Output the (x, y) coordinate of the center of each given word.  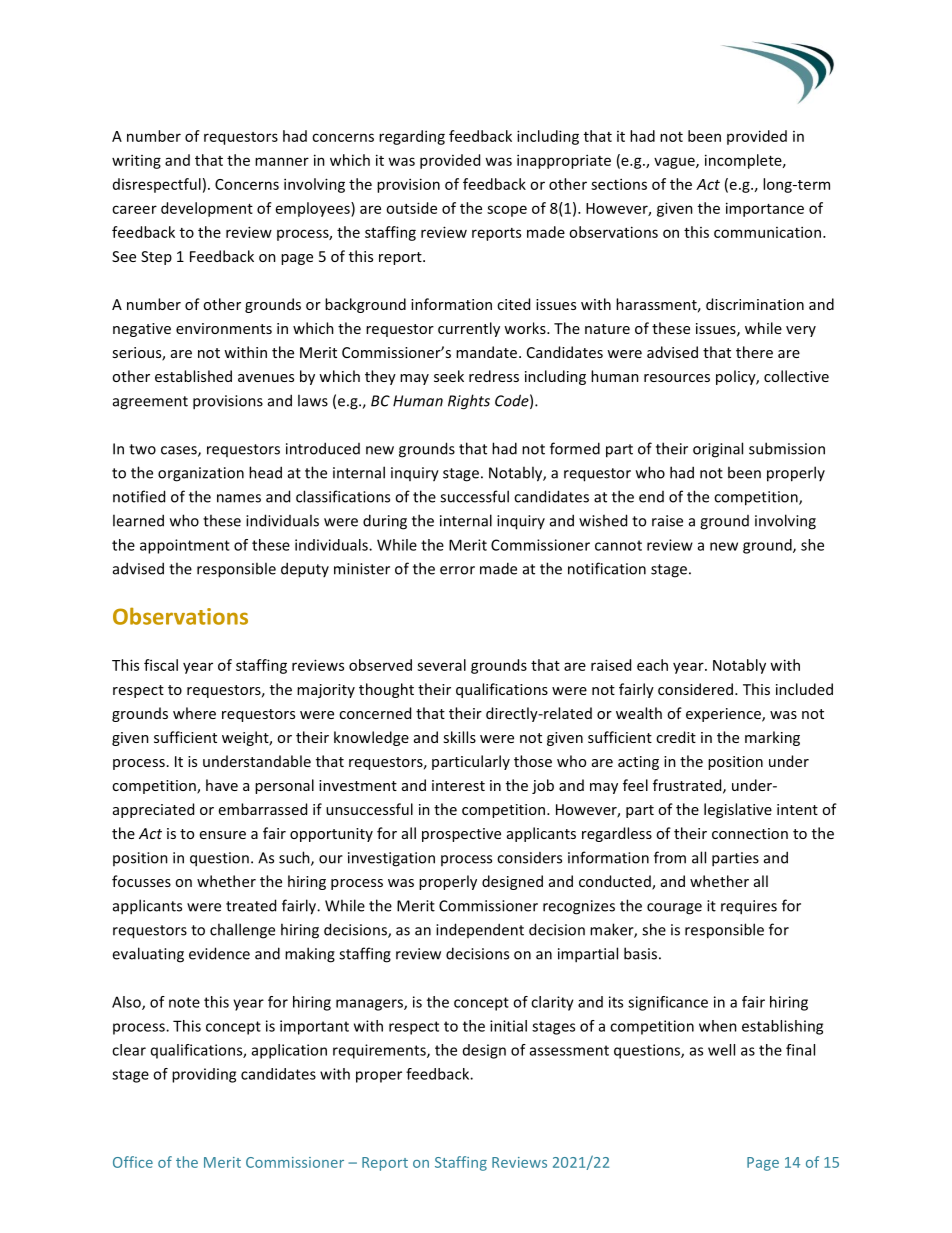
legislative (738, 810)
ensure (223, 835)
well (721, 1050)
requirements (380, 1051)
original (718, 450)
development (207, 209)
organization (201, 474)
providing (204, 1075)
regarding (412, 137)
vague (675, 163)
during (385, 522)
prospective (461, 835)
